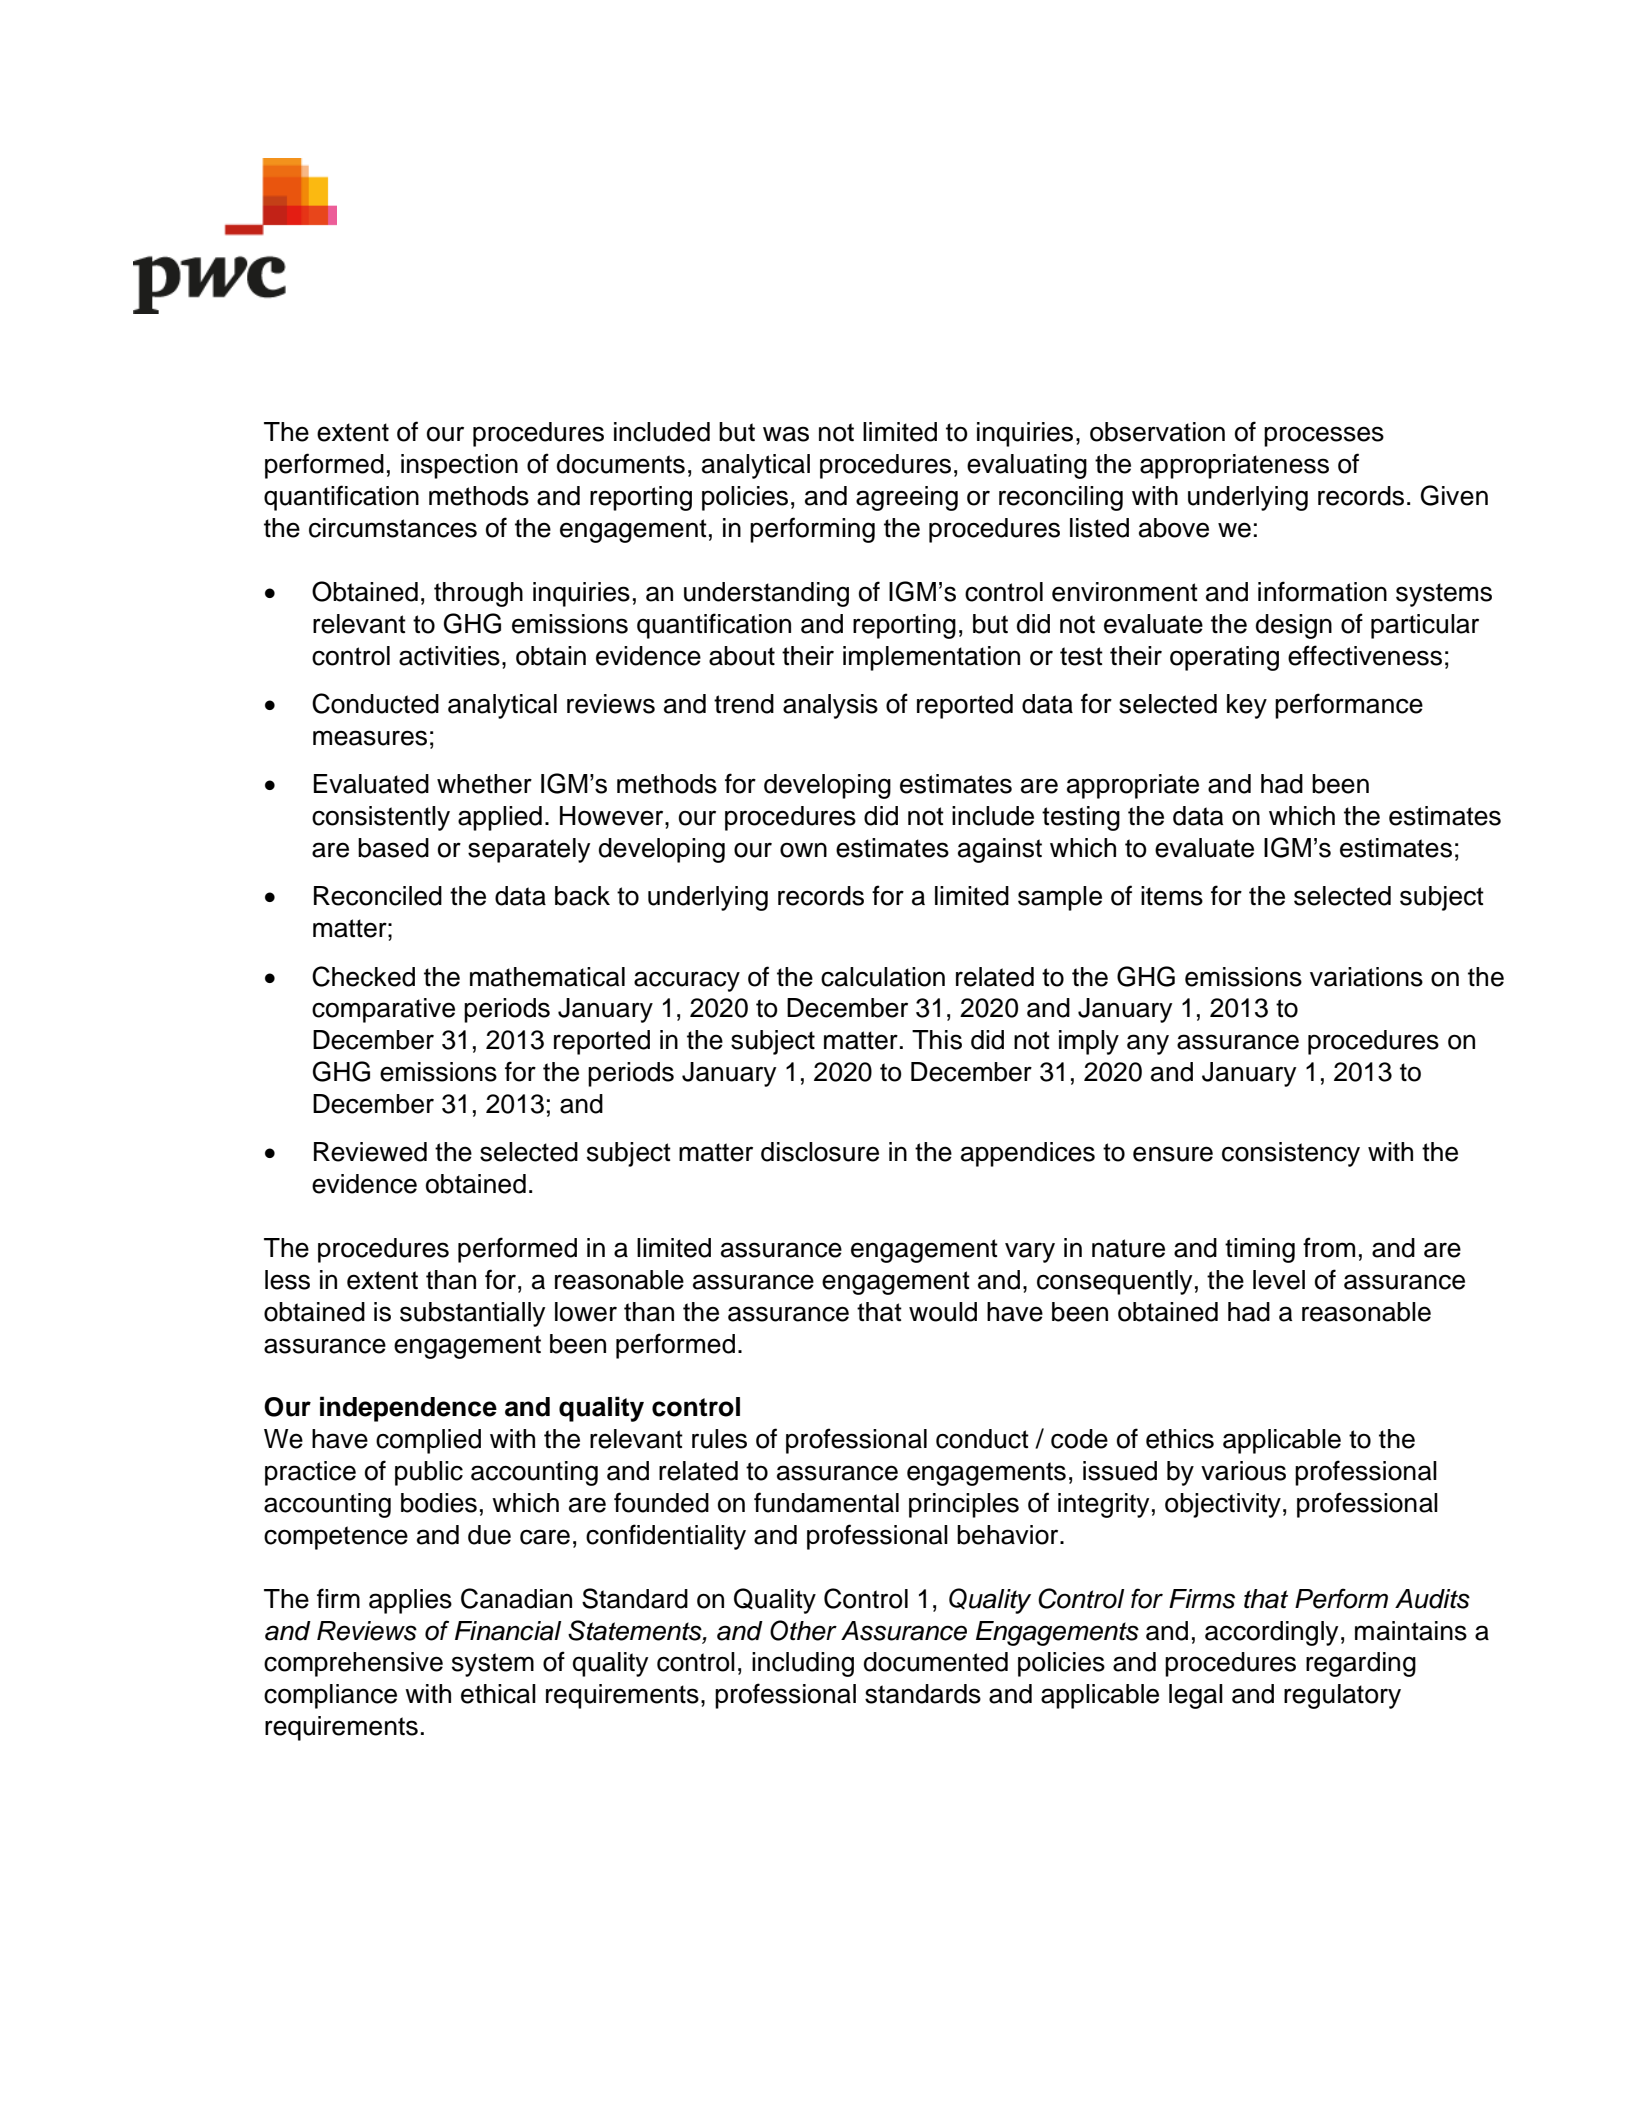 The image size is (1626, 2104). Describe the element at coordinates (484, 784) in the screenshot. I see `whether` at that location.
